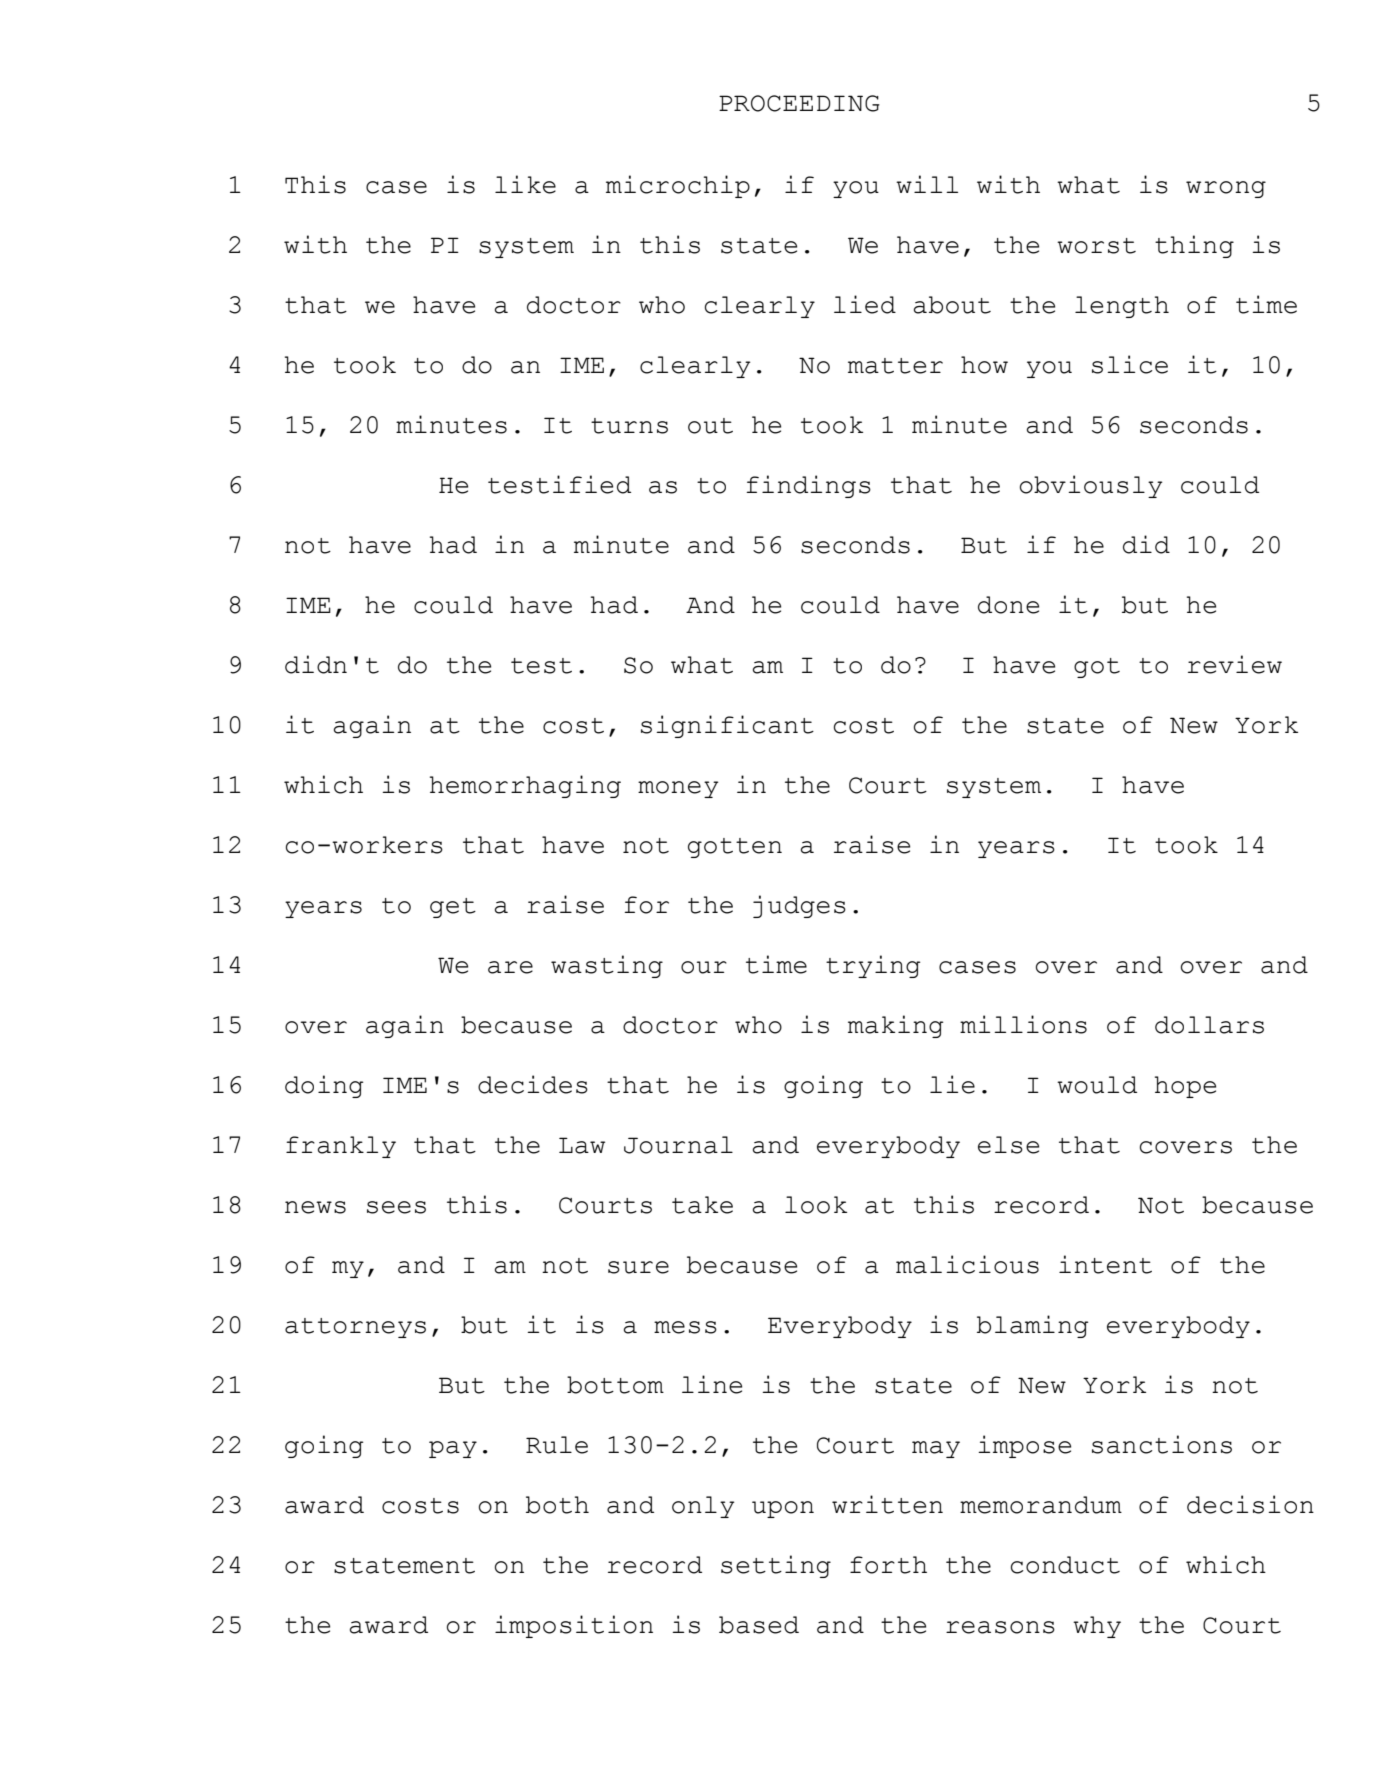 This screenshot has height=1784, width=1379. I want to click on wrong, so click(1226, 189).
